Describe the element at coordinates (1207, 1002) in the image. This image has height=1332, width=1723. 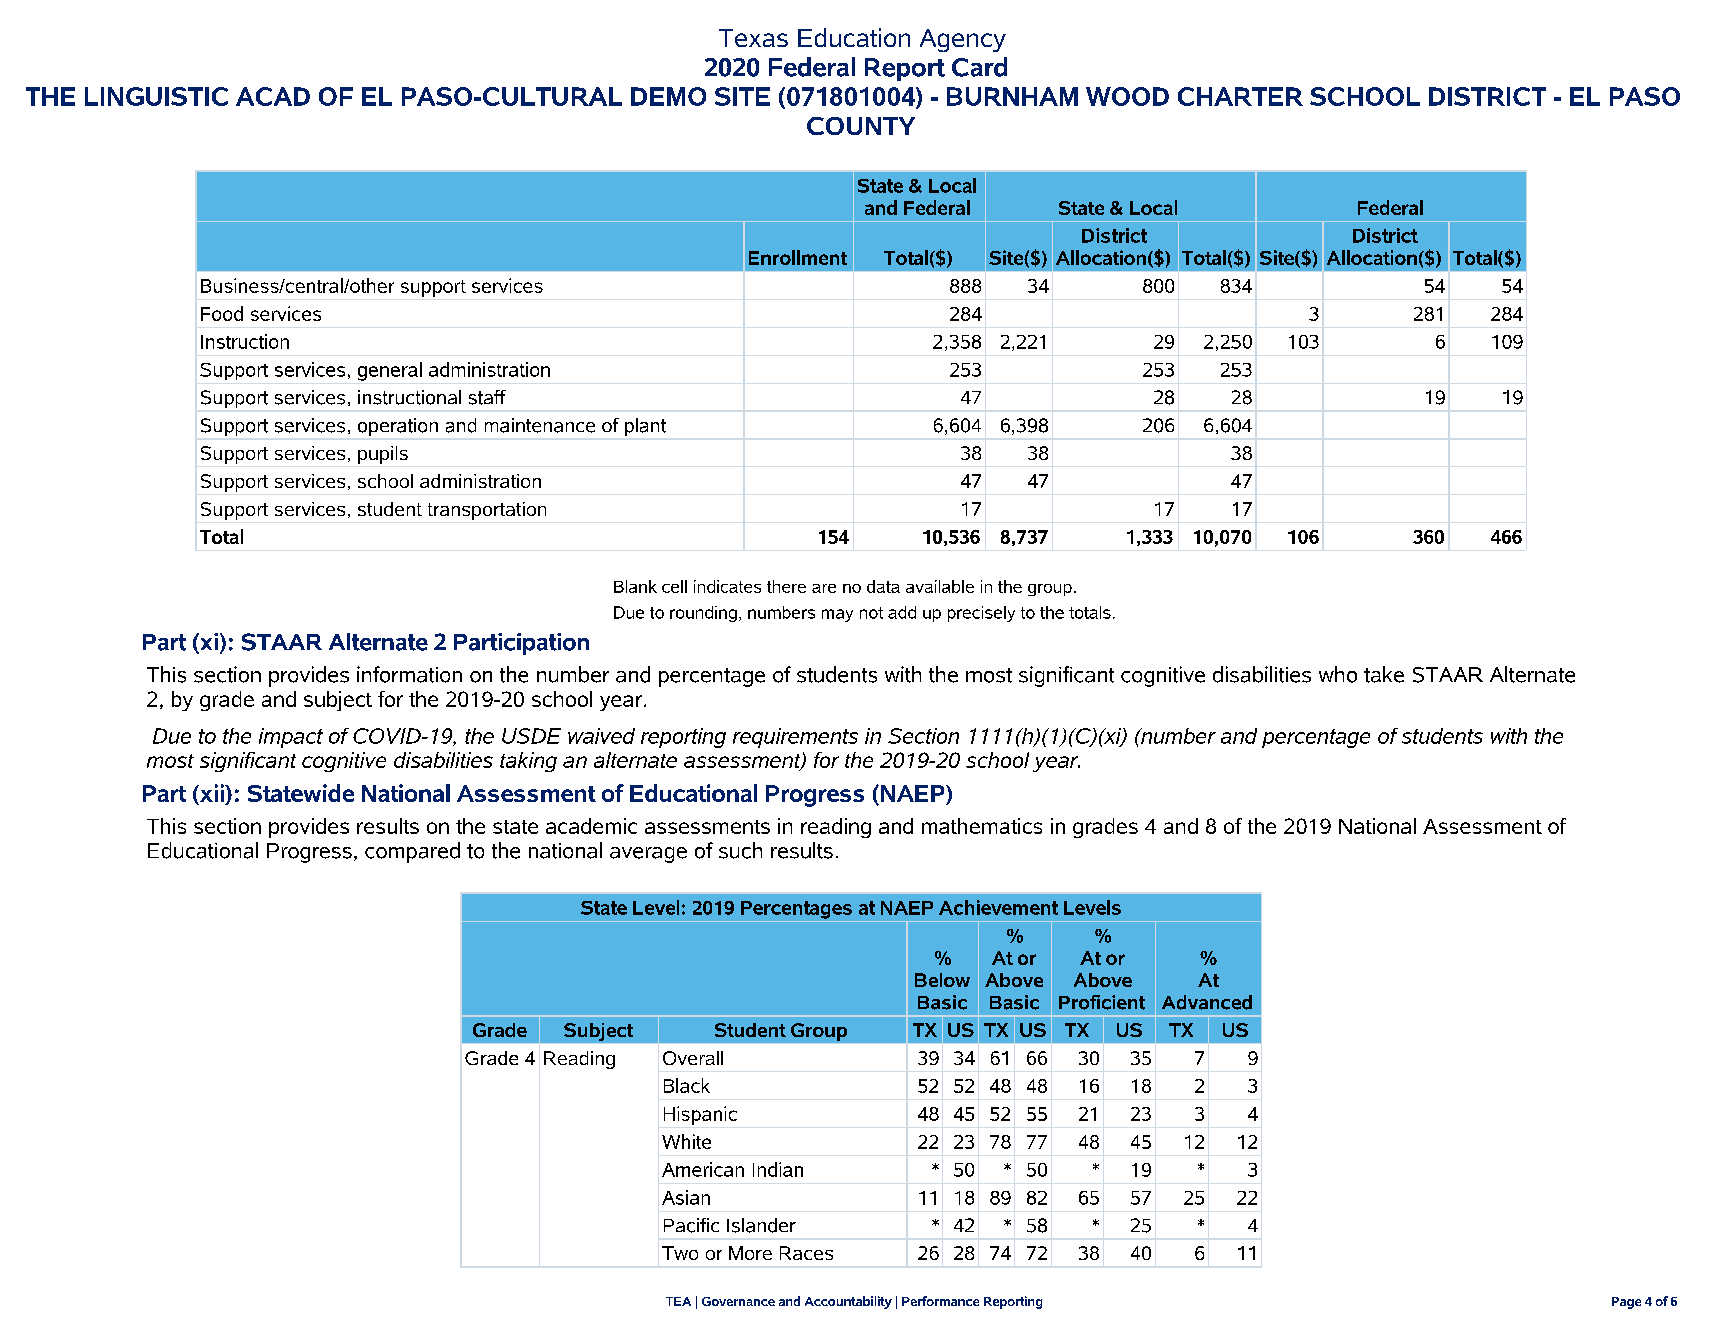
I see `Advanced` at that location.
